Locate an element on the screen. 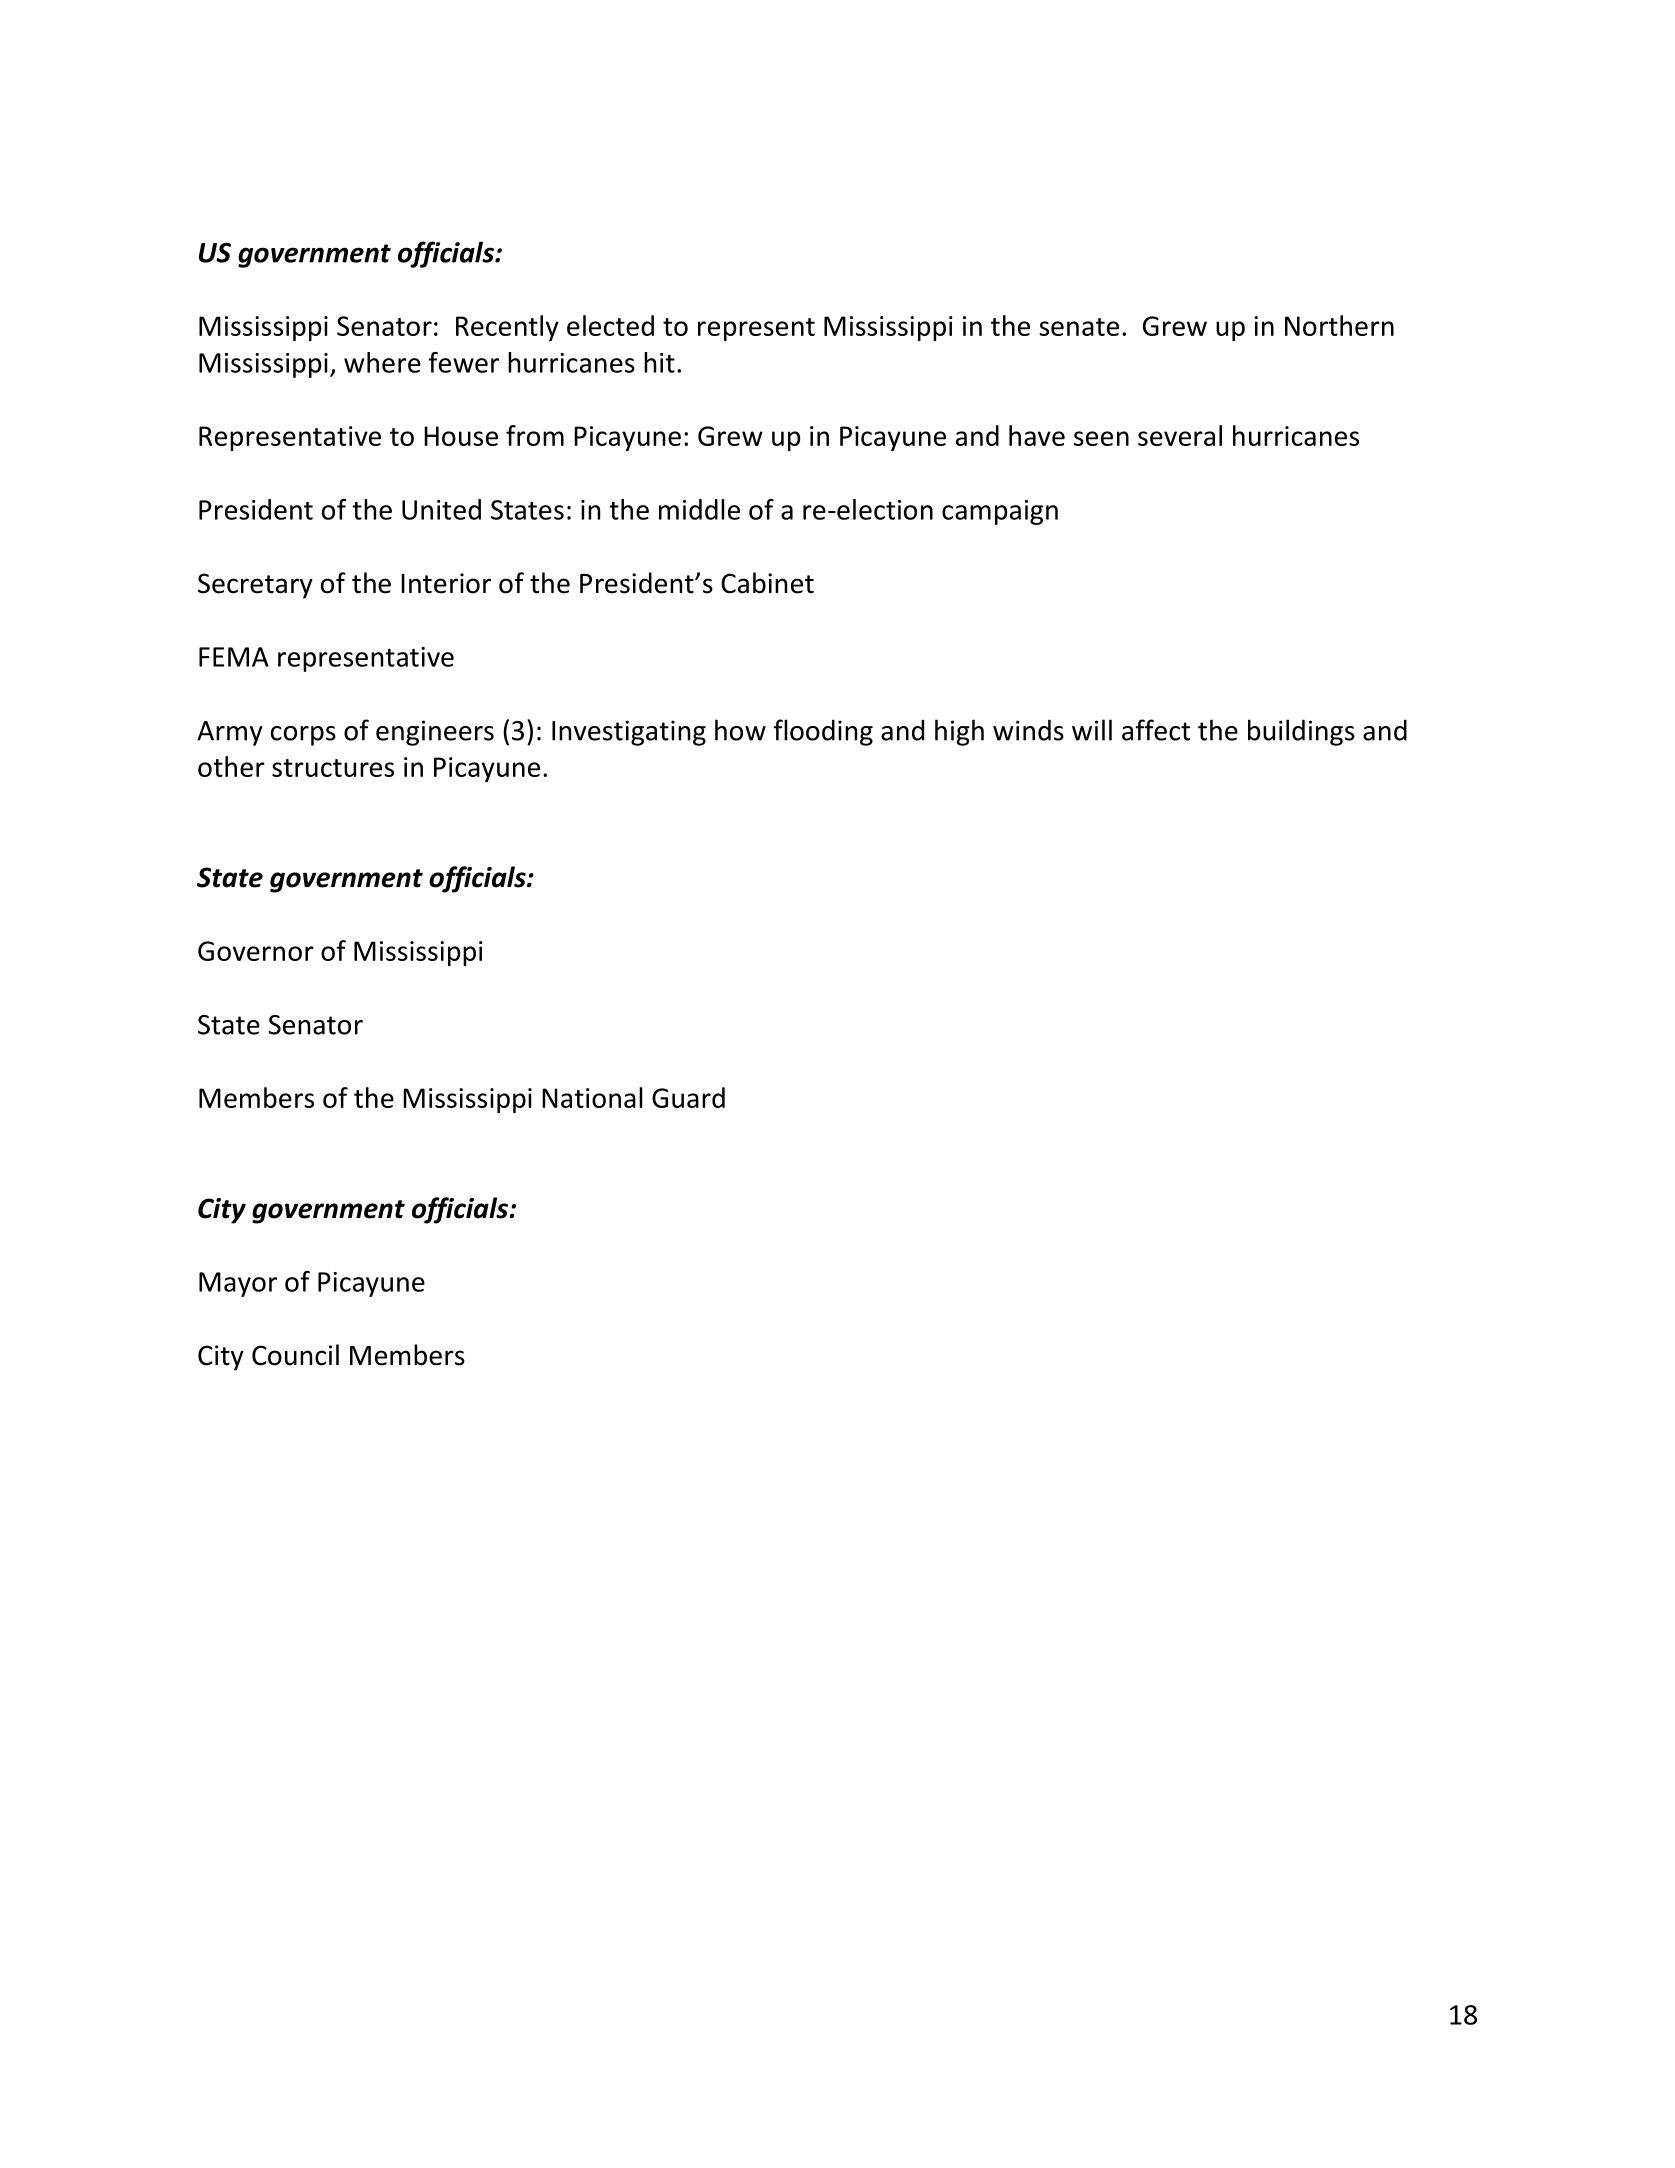 The height and width of the screenshot is (2168, 1675). campaign is located at coordinates (1000, 512).
